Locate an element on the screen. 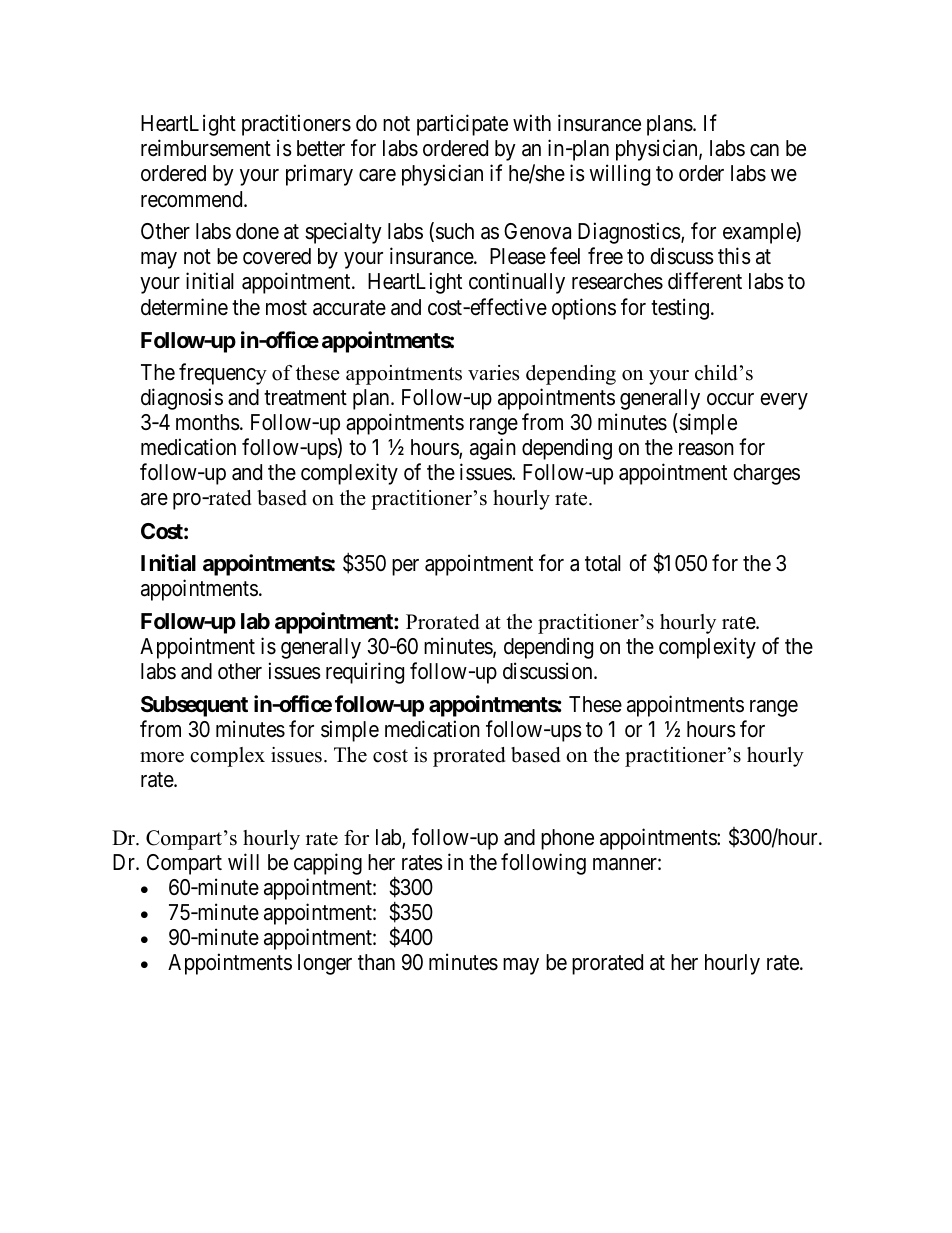 Image resolution: width=952 pixels, height=1233 pixels. phone is located at coordinates (567, 839).
